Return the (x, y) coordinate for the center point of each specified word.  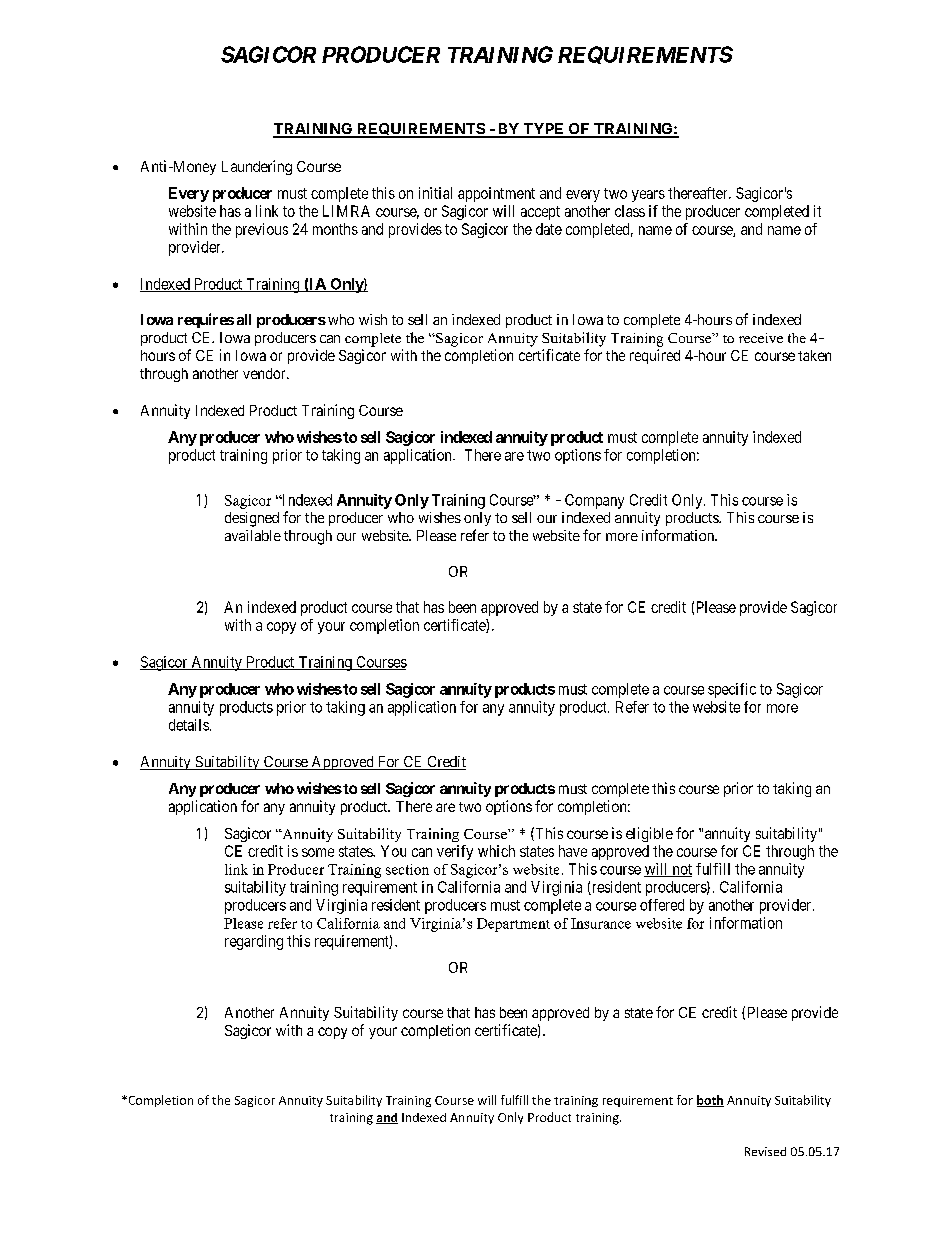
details (189, 725)
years (648, 196)
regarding (254, 942)
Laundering (257, 167)
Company (594, 501)
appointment (496, 194)
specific (732, 690)
